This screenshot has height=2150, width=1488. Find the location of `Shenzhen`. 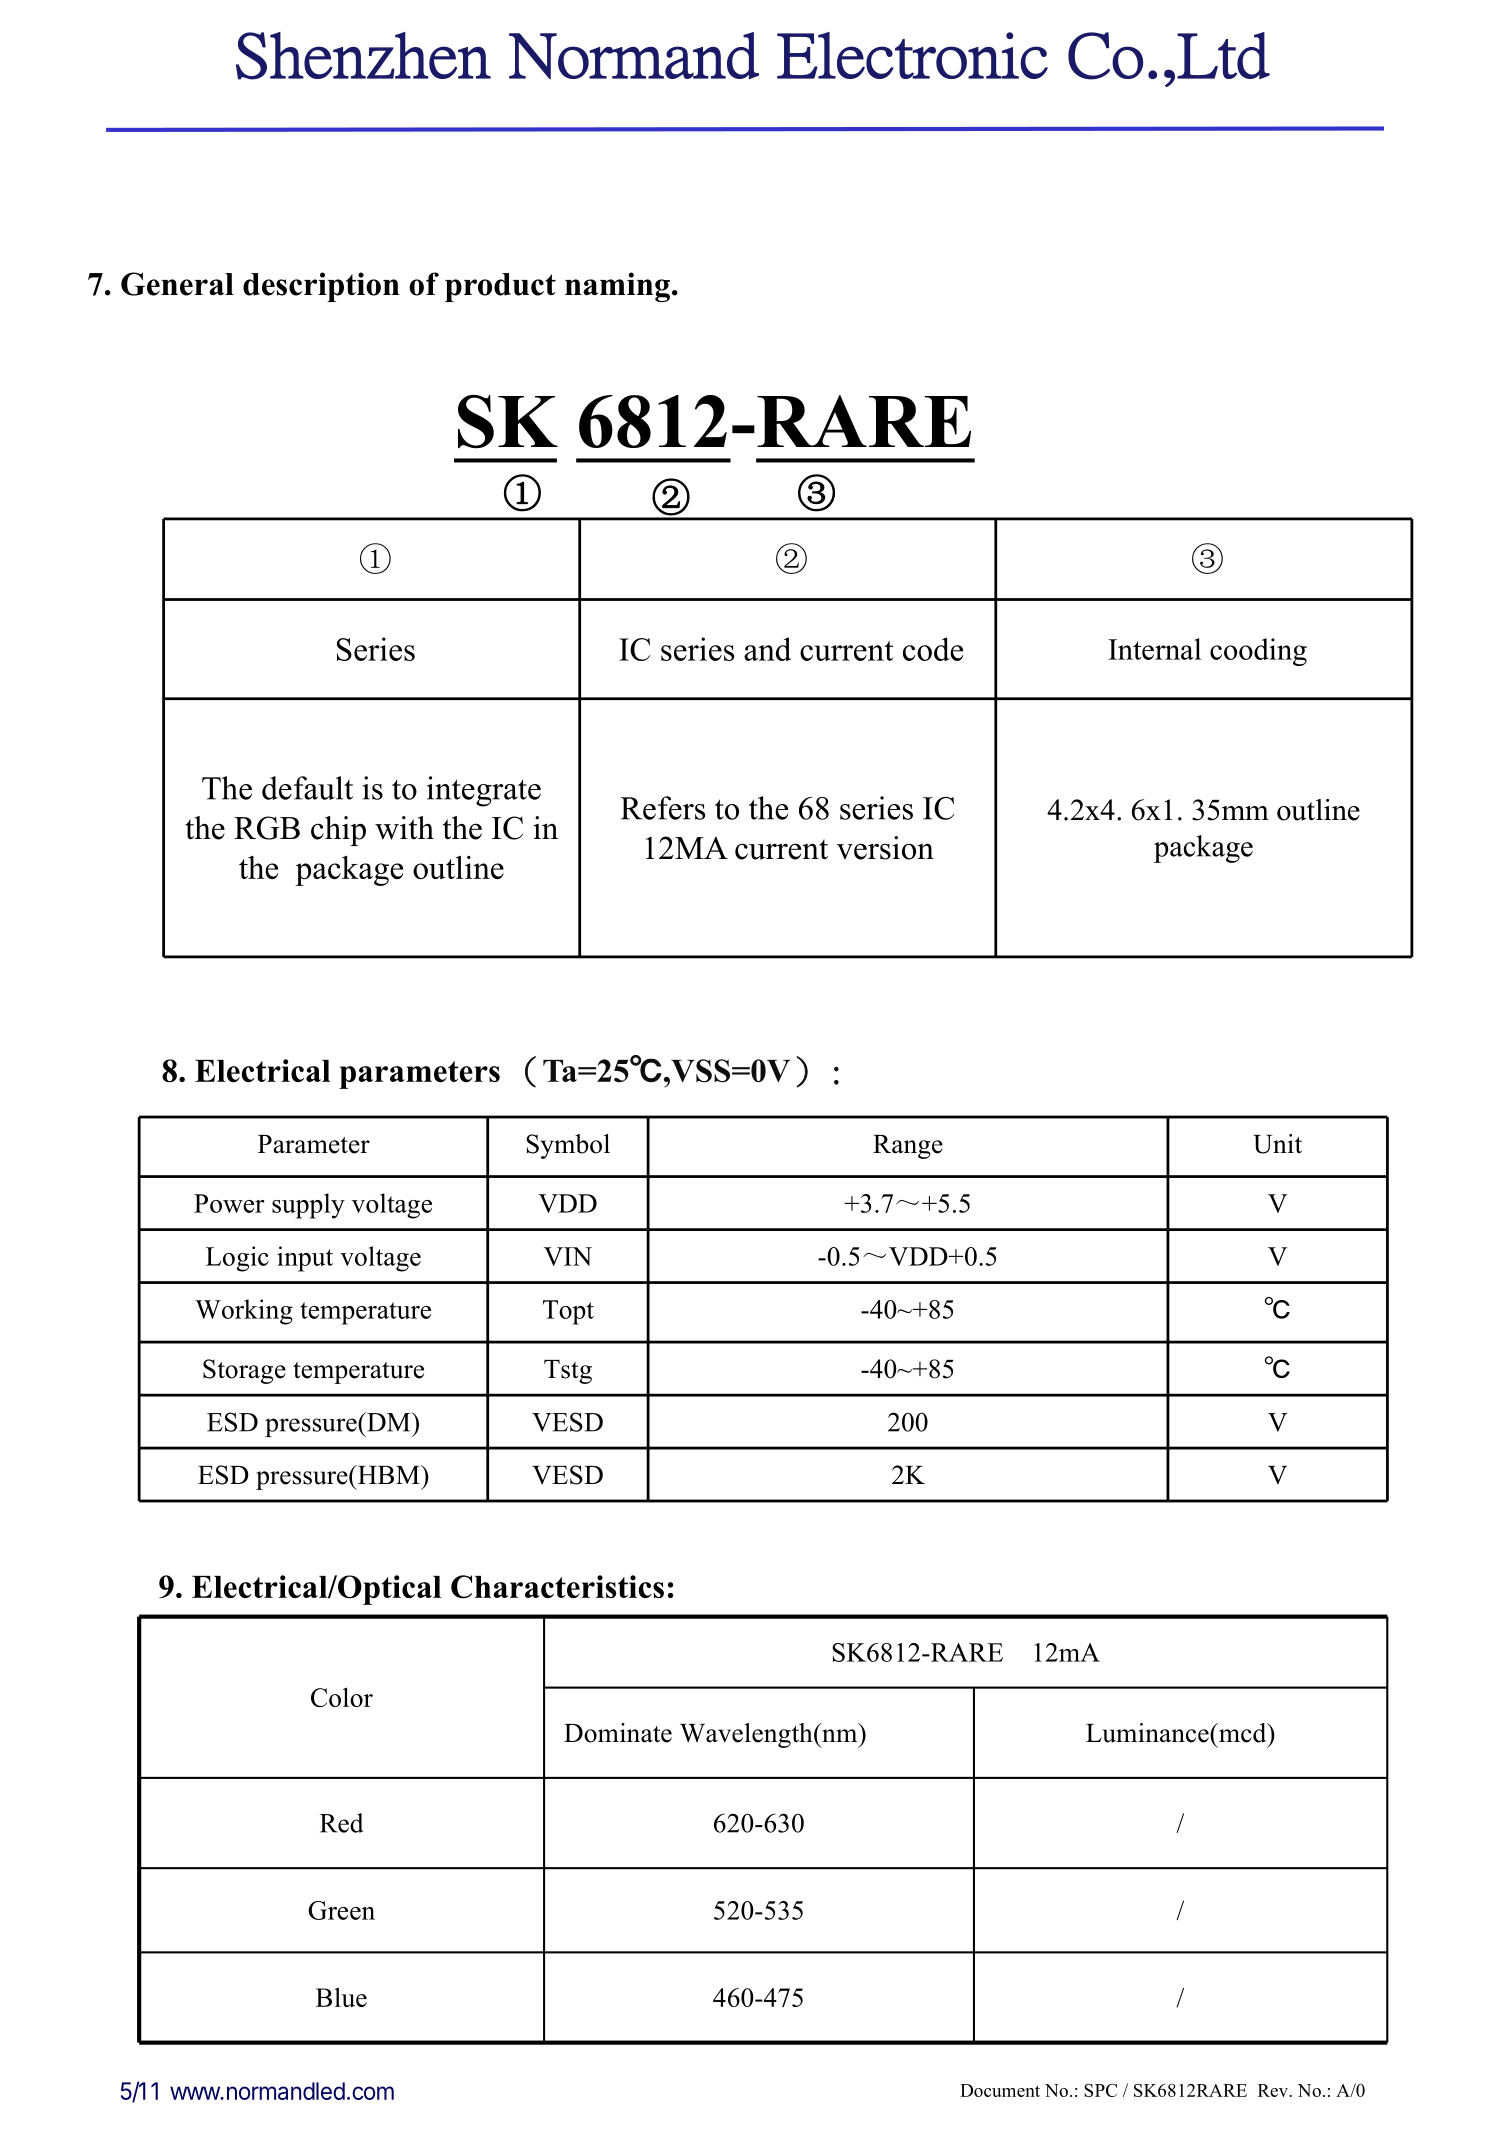

Shenzhen is located at coordinates (363, 56).
